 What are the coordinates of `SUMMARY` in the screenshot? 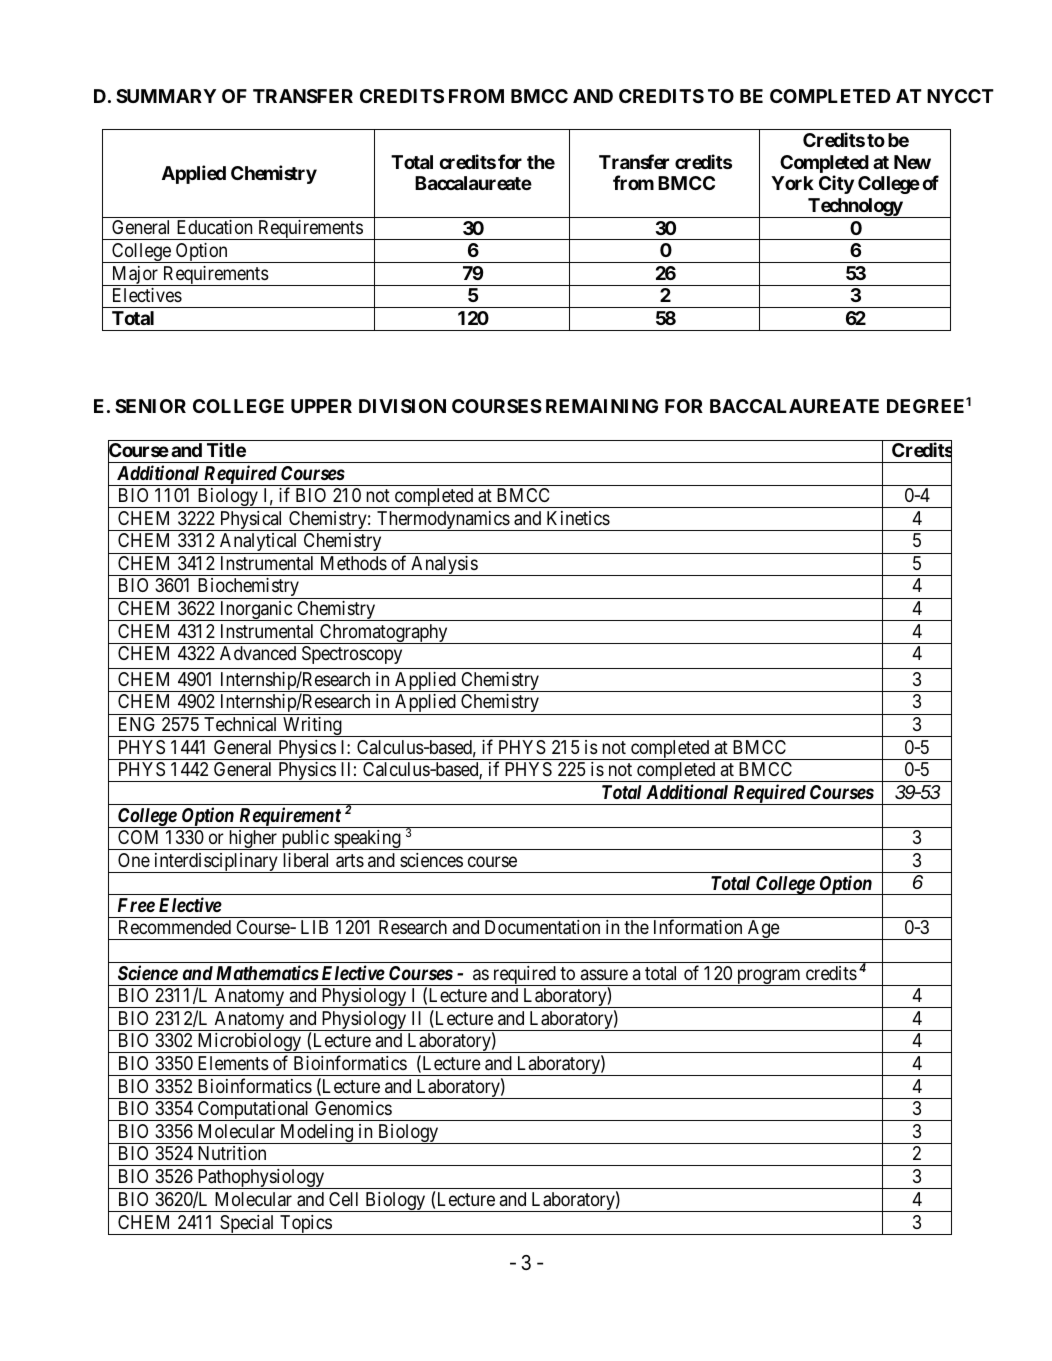 It's located at (166, 96).
